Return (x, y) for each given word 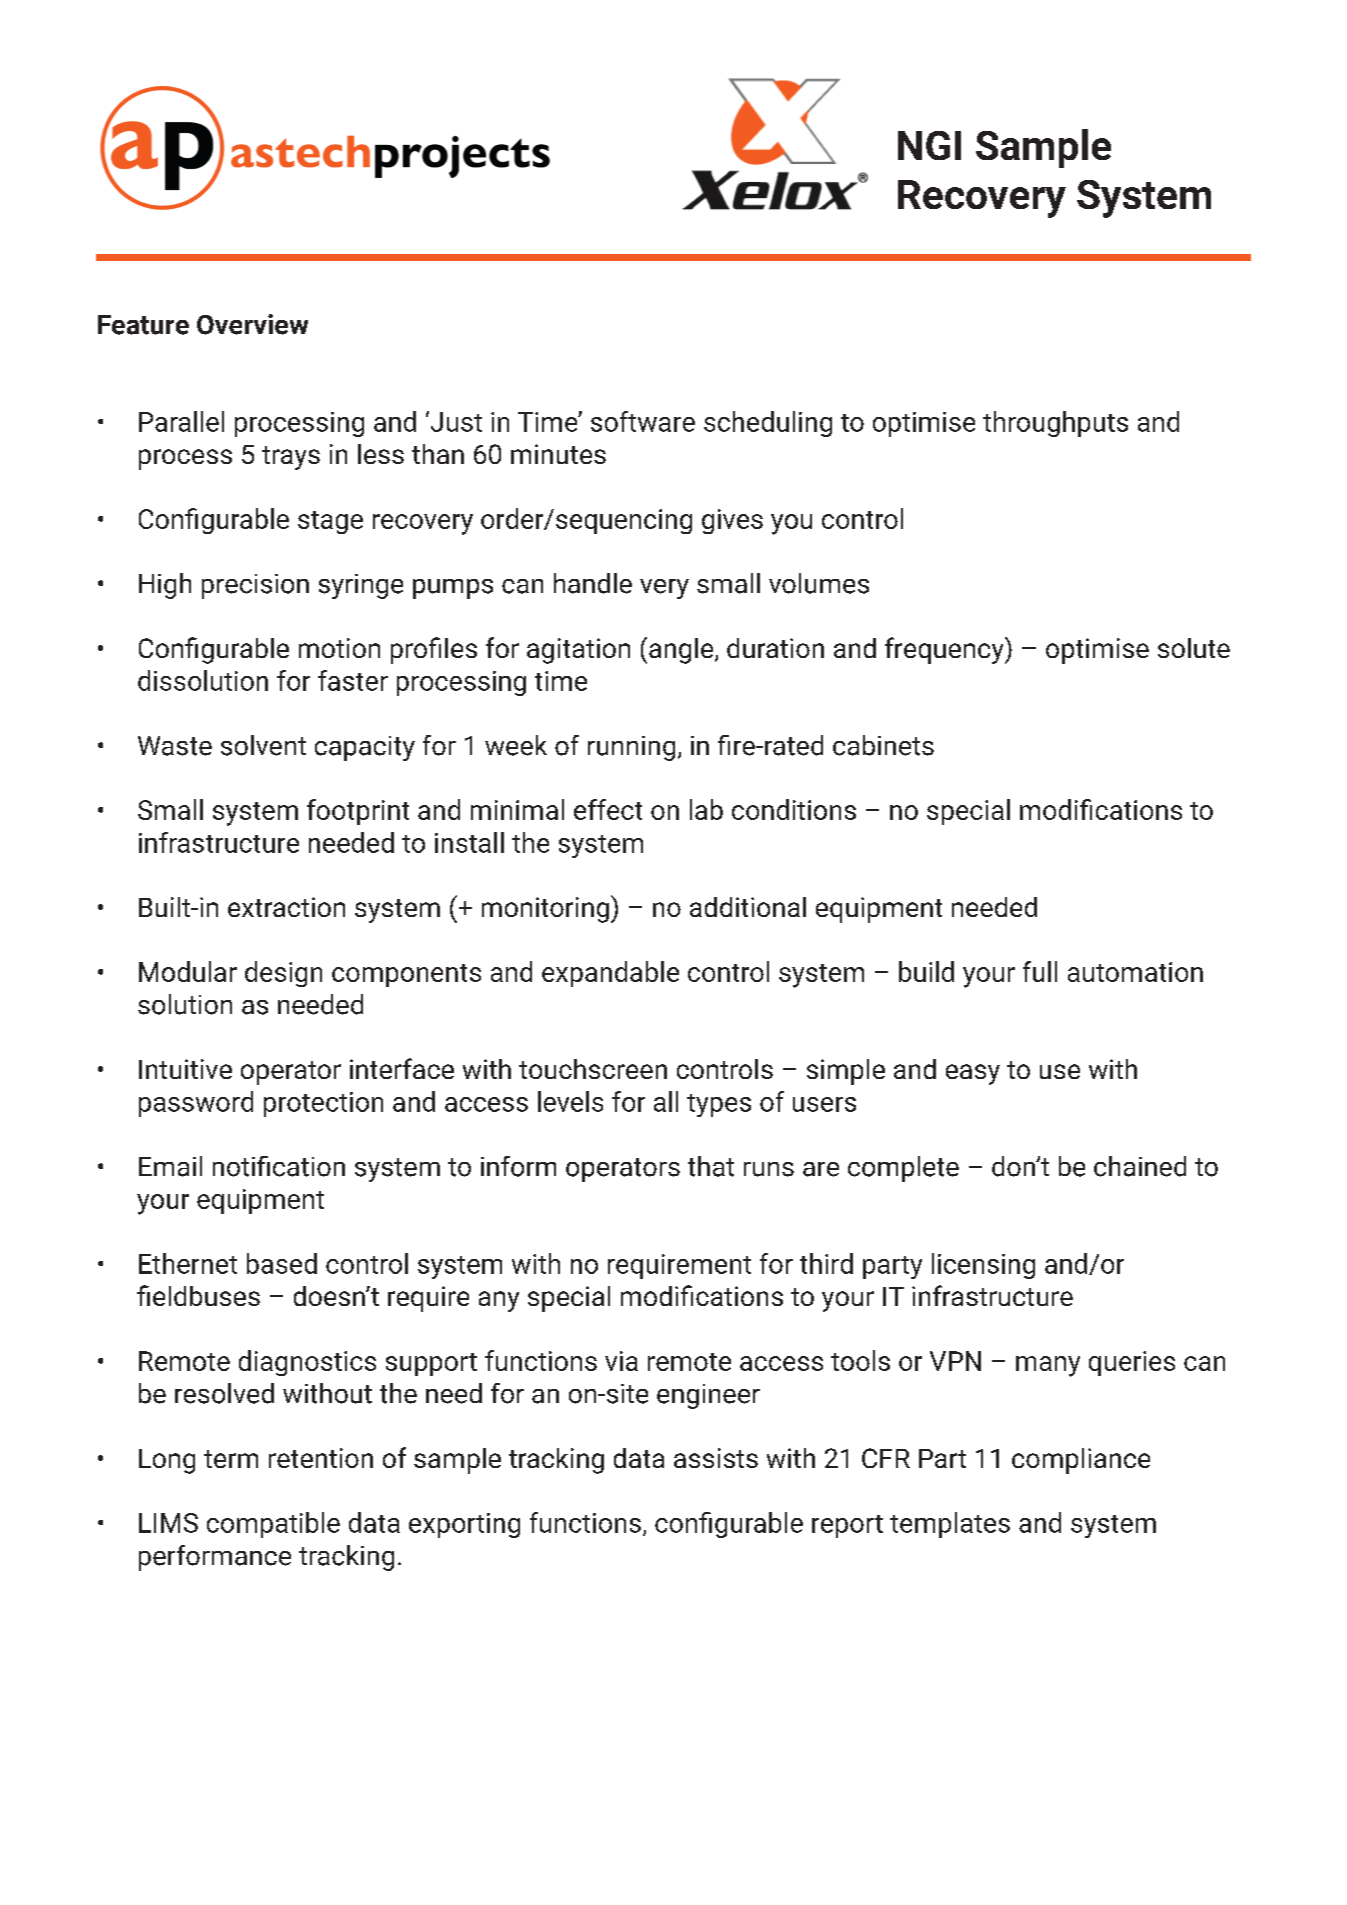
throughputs (1055, 424)
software (643, 421)
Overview (252, 324)
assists (716, 1458)
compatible (273, 1525)
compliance (1081, 1461)
